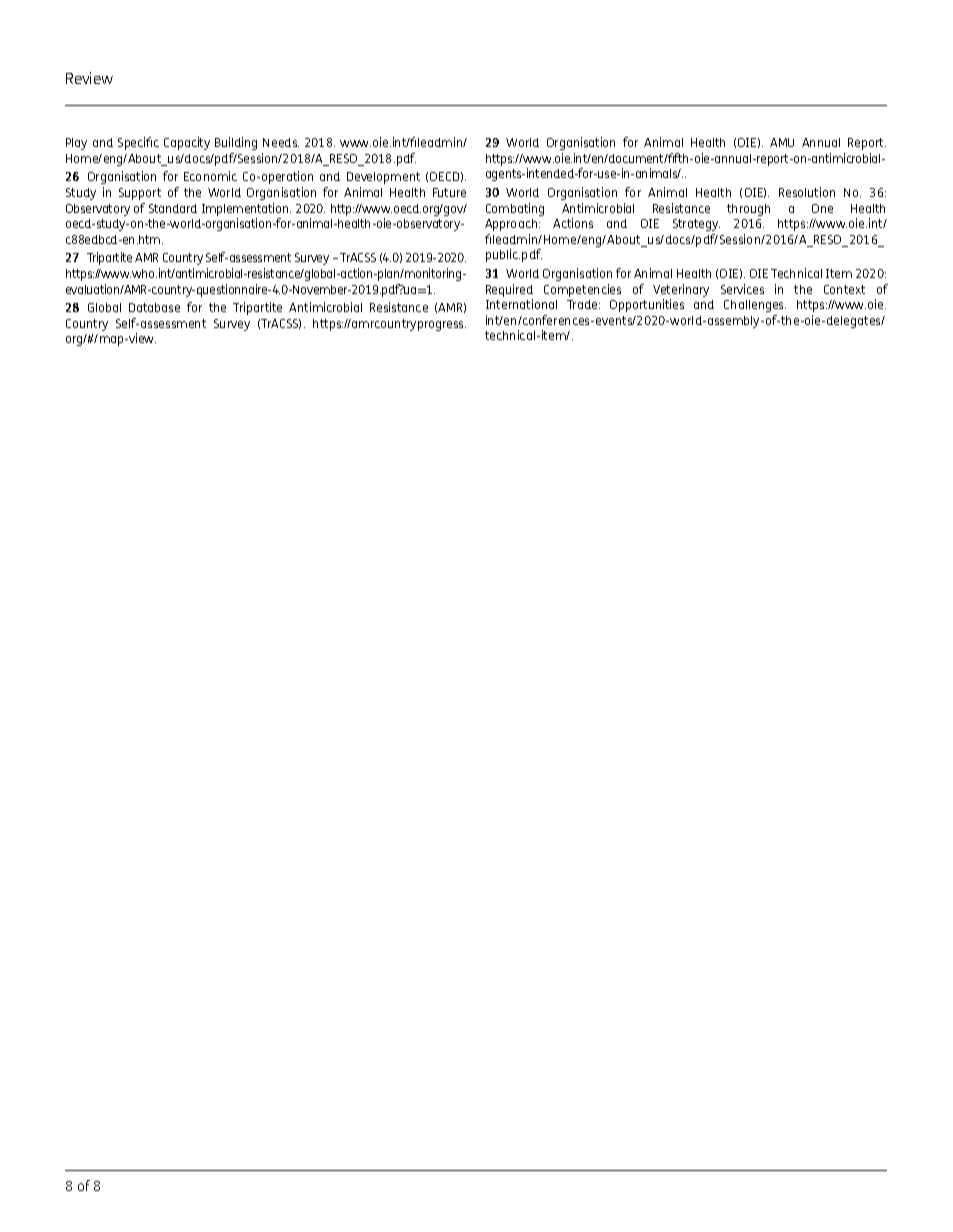  Describe the element at coordinates (755, 306) in the document. I see `Challenges` at that location.
